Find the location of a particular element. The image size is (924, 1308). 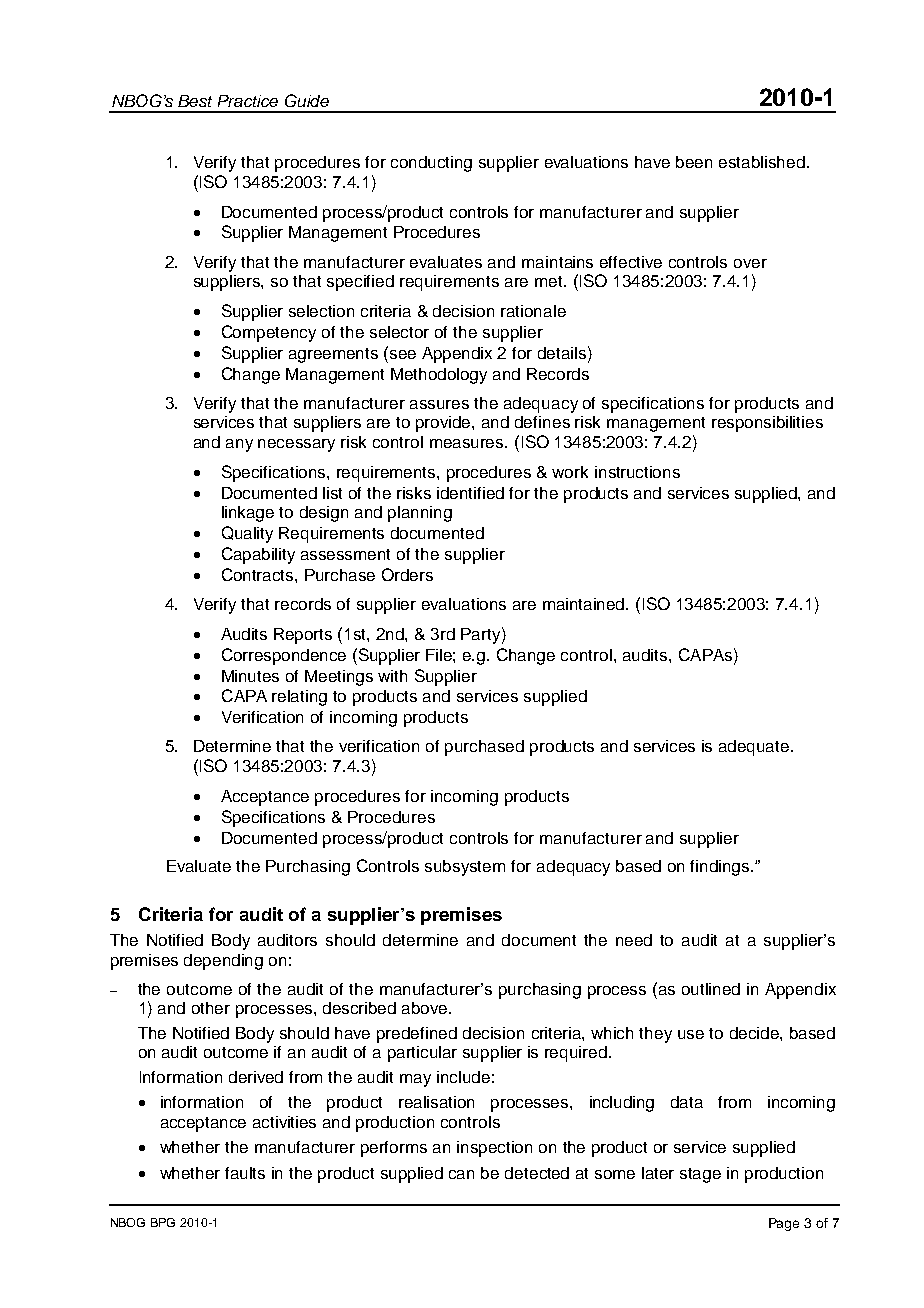

responsibilities is located at coordinates (767, 424).
